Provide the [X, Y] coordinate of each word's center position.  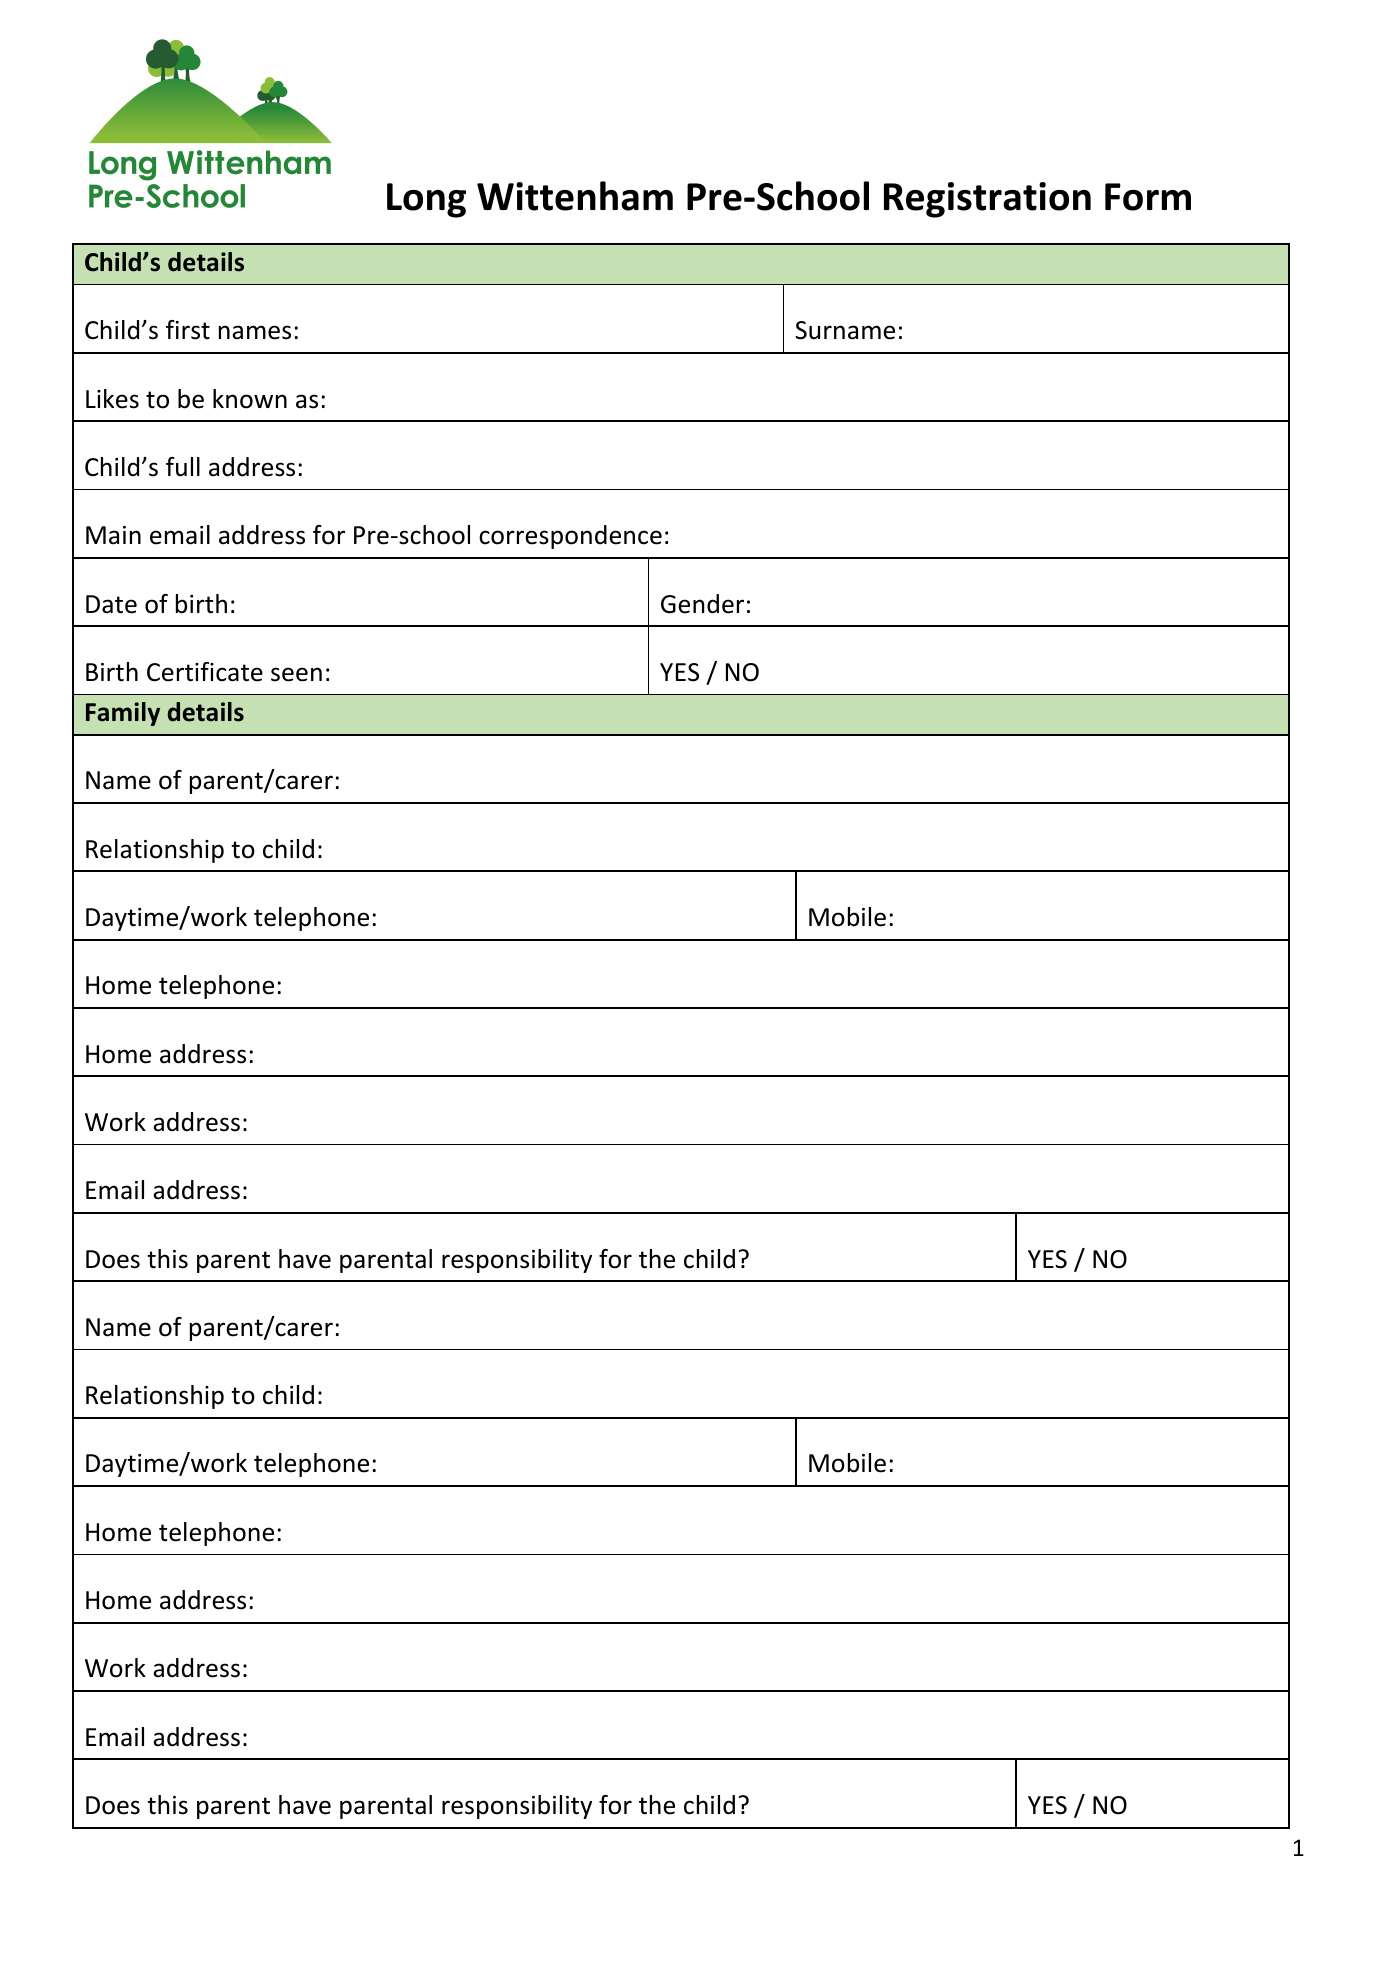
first [188, 330]
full [183, 467]
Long [426, 200]
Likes [112, 399]
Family [123, 714]
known [250, 399]
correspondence [570, 537]
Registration [987, 200]
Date [111, 604]
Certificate [205, 672]
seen [296, 674]
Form [1148, 197]
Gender [702, 604]
